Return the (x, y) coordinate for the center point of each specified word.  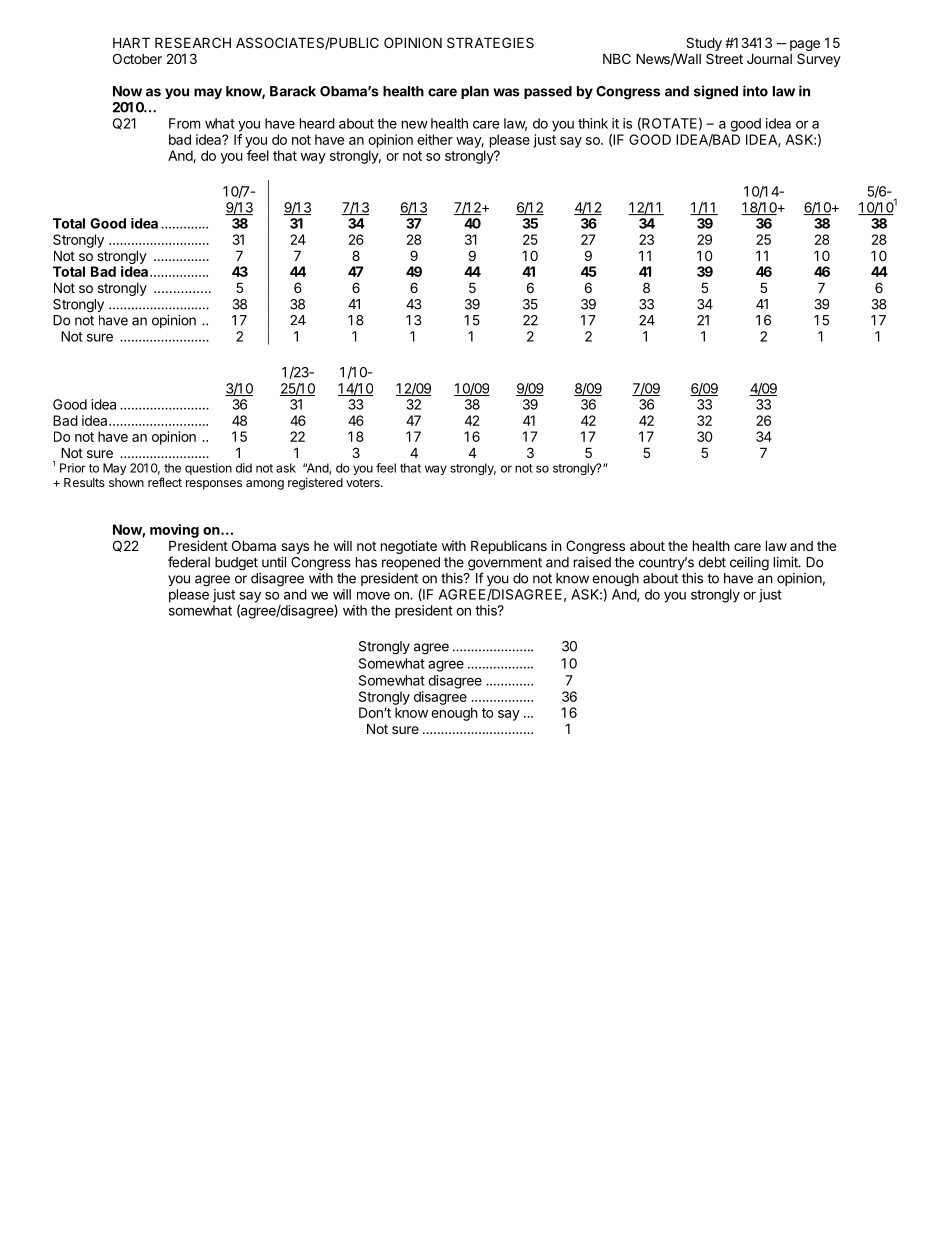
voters (364, 482)
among (265, 485)
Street (724, 58)
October (137, 58)
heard (317, 123)
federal (189, 562)
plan (475, 92)
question (208, 469)
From (184, 123)
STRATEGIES (490, 42)
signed (716, 92)
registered (315, 484)
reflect (165, 482)
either (435, 139)
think (593, 123)
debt (712, 562)
